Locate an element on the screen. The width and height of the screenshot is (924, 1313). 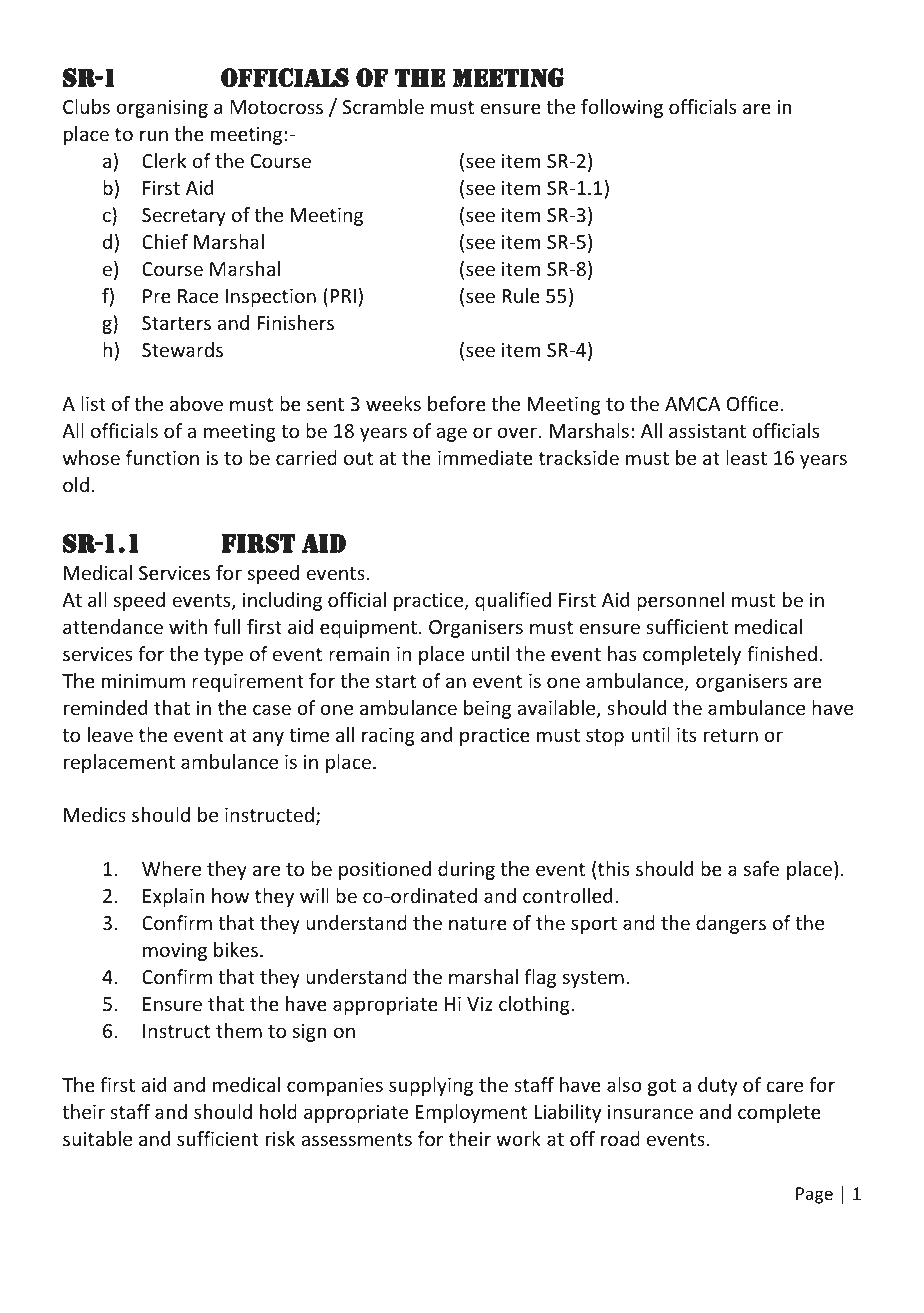
Office is located at coordinates (754, 403).
